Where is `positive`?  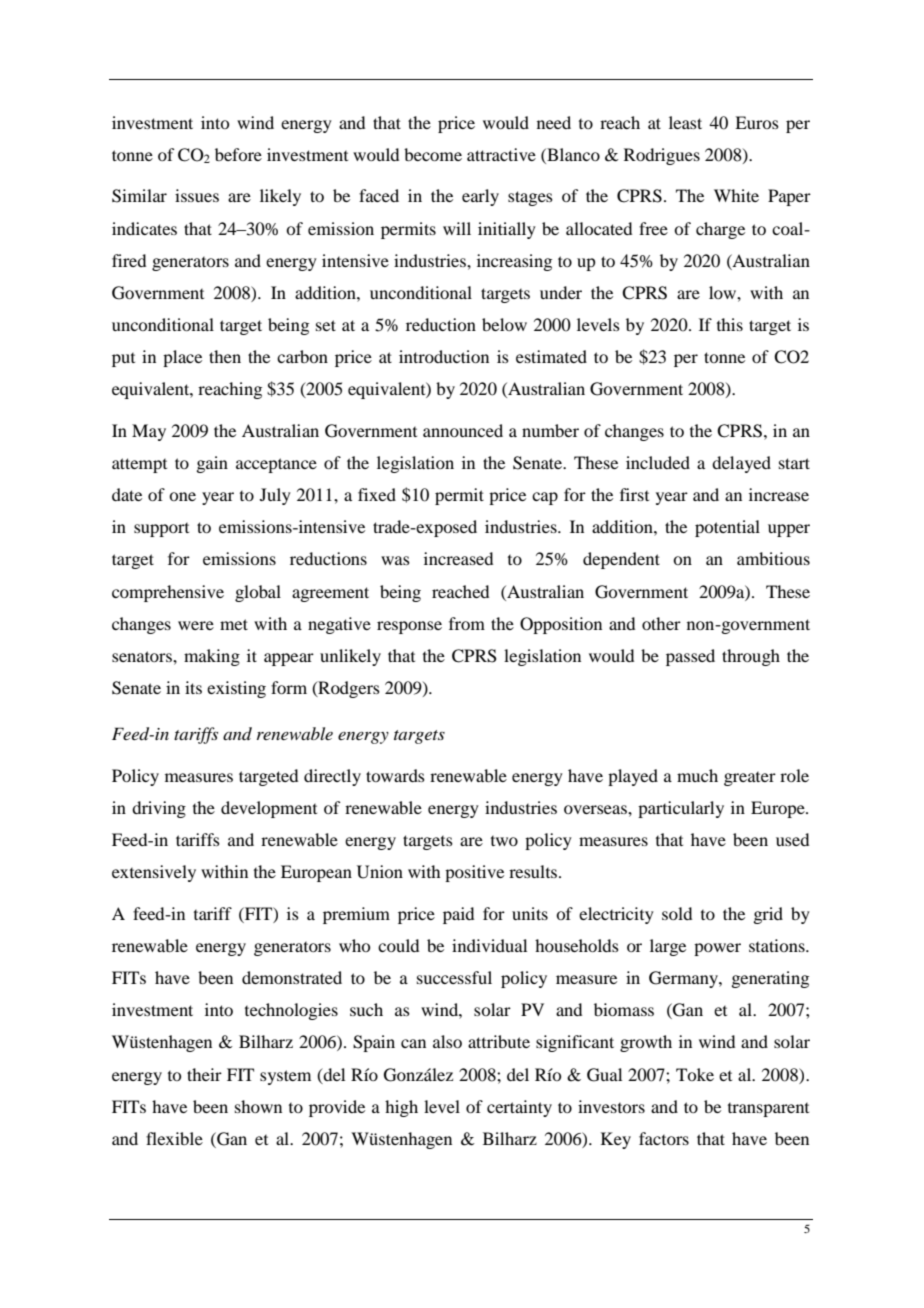 positive is located at coordinates (474, 873).
